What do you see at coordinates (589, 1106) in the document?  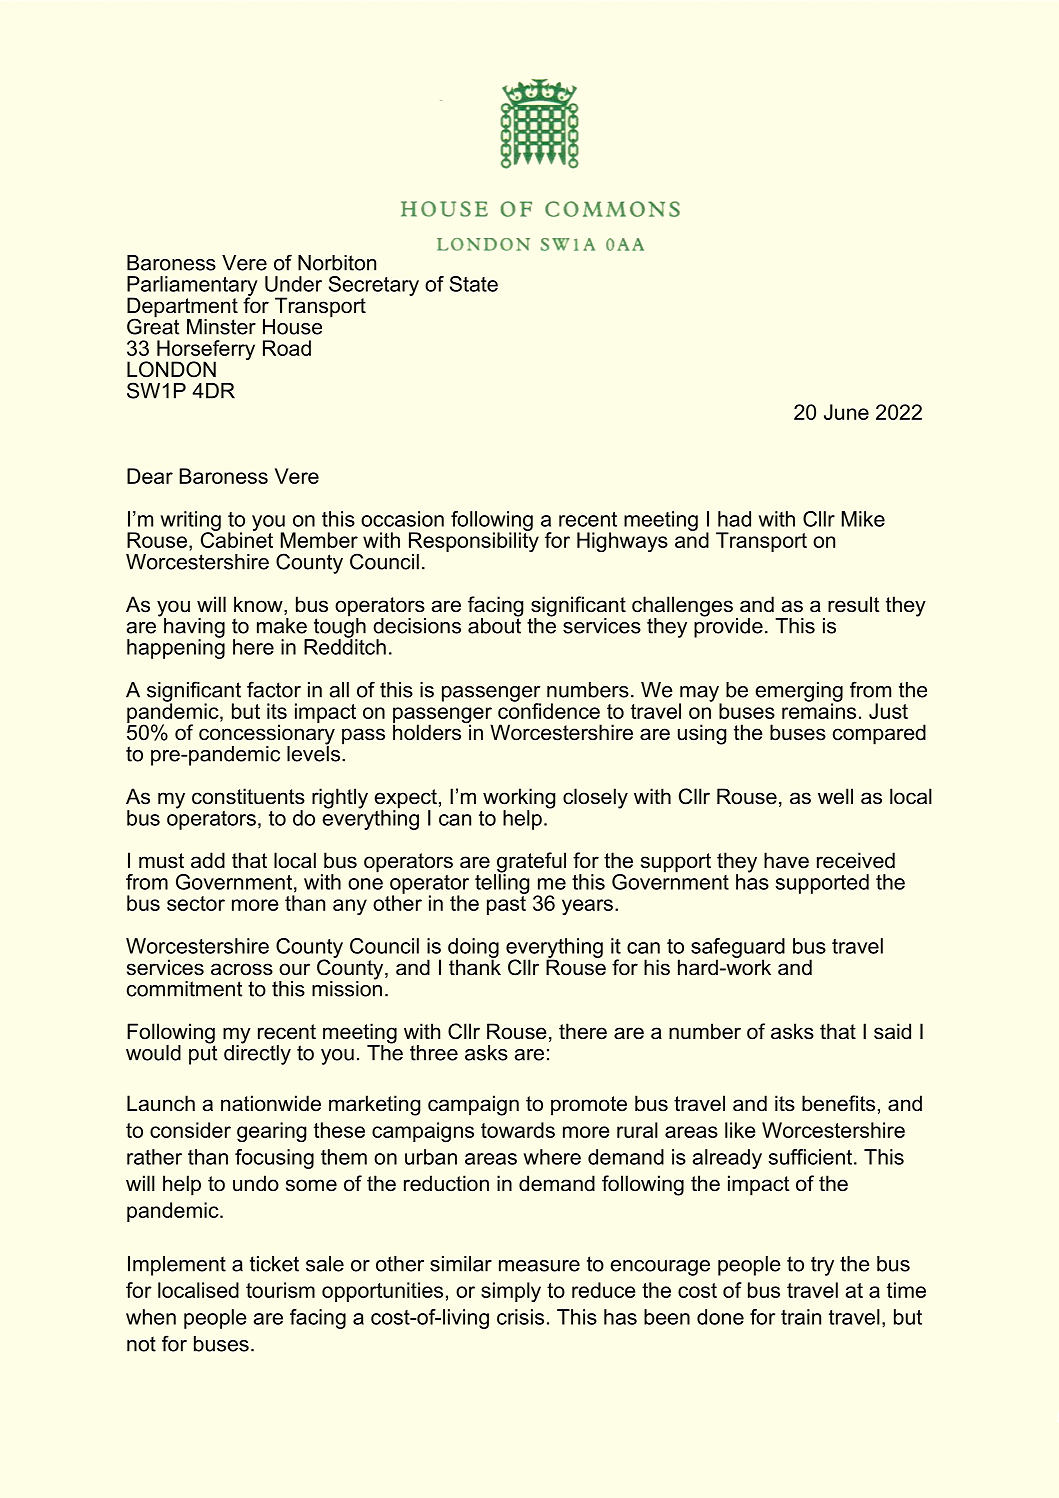 I see `promote` at bounding box center [589, 1106].
